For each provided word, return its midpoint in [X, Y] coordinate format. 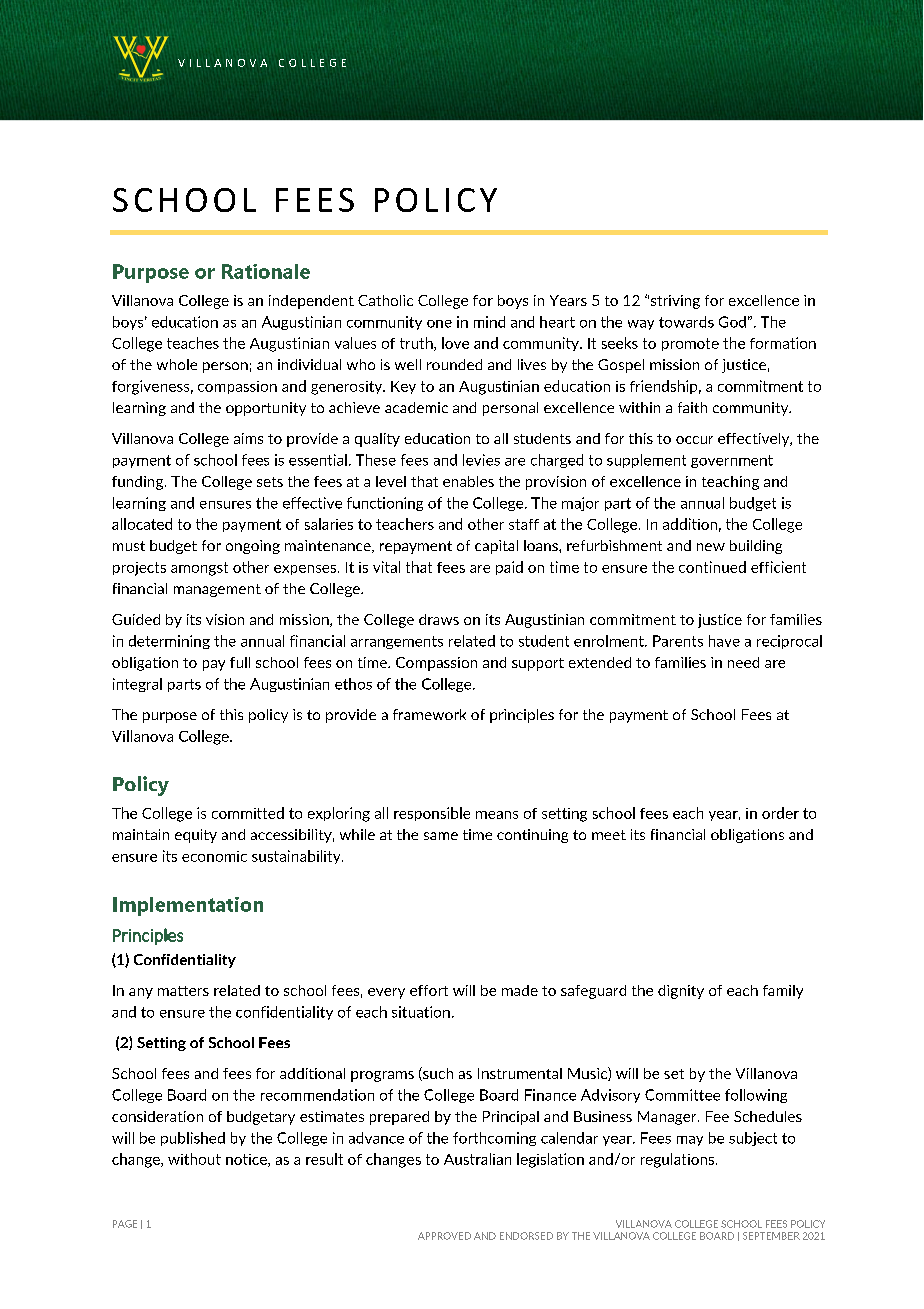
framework [429, 714]
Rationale [266, 271]
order [780, 813]
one [439, 324]
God [732, 322]
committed [248, 813]
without [194, 1159]
